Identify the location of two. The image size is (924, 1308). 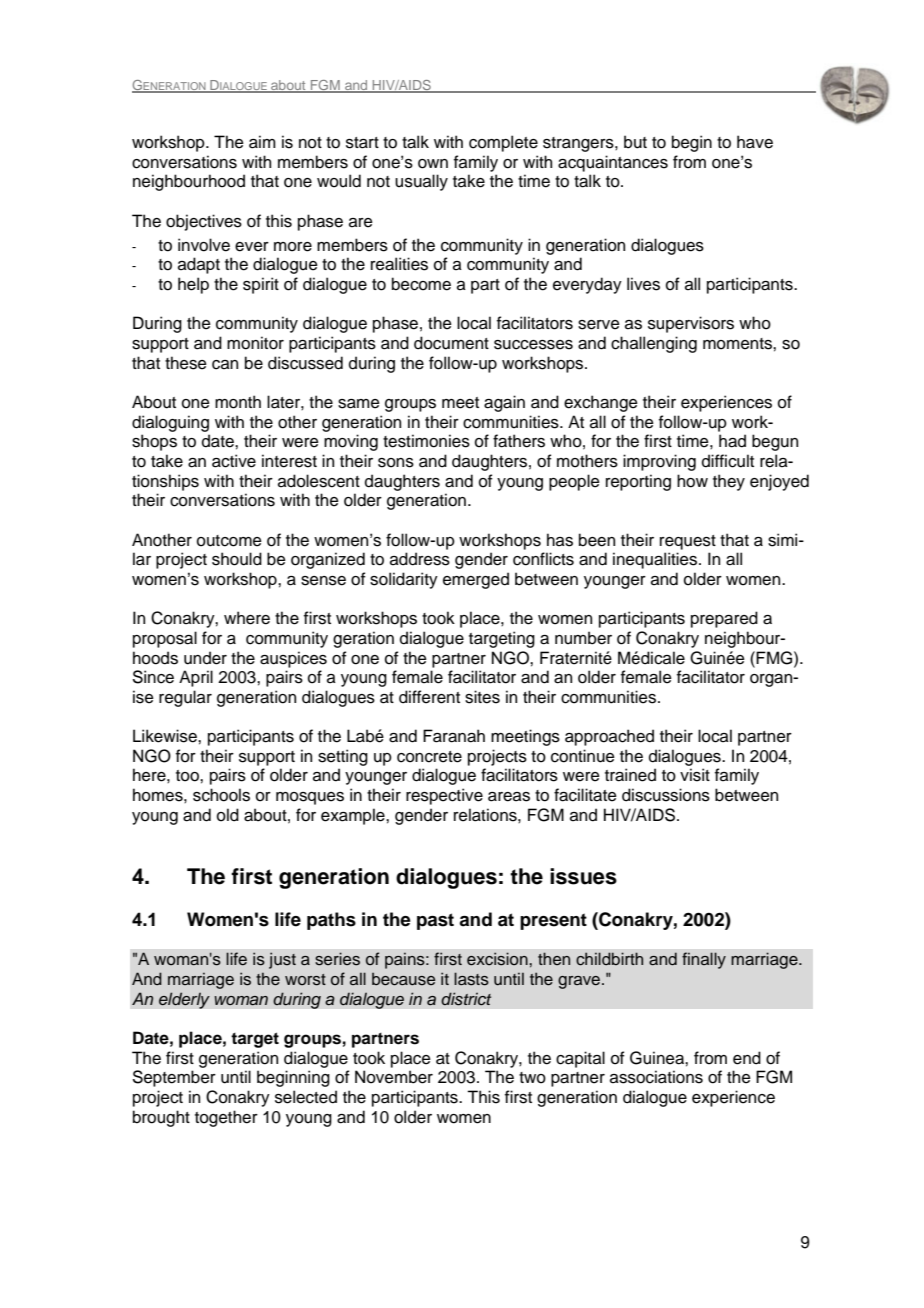
(532, 1078).
